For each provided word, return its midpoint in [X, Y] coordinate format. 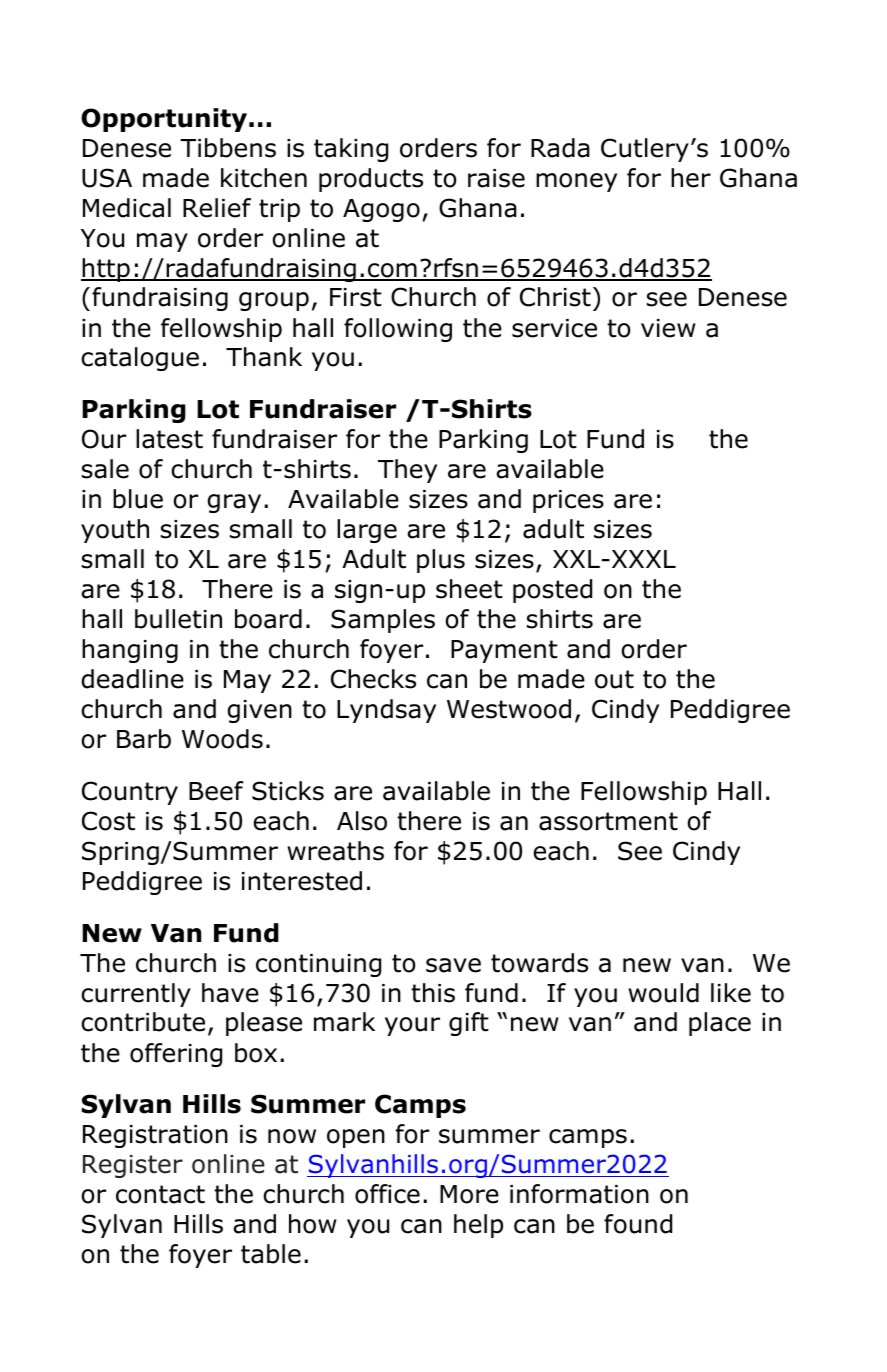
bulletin [178, 619]
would [663, 993]
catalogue [140, 359]
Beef [216, 791]
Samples [383, 621]
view [668, 328]
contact [160, 1194]
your [412, 1026]
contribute [143, 1022]
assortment [608, 821]
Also [362, 821]
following [398, 330]
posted [552, 591]
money [576, 182]
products [371, 180]
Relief [217, 208]
